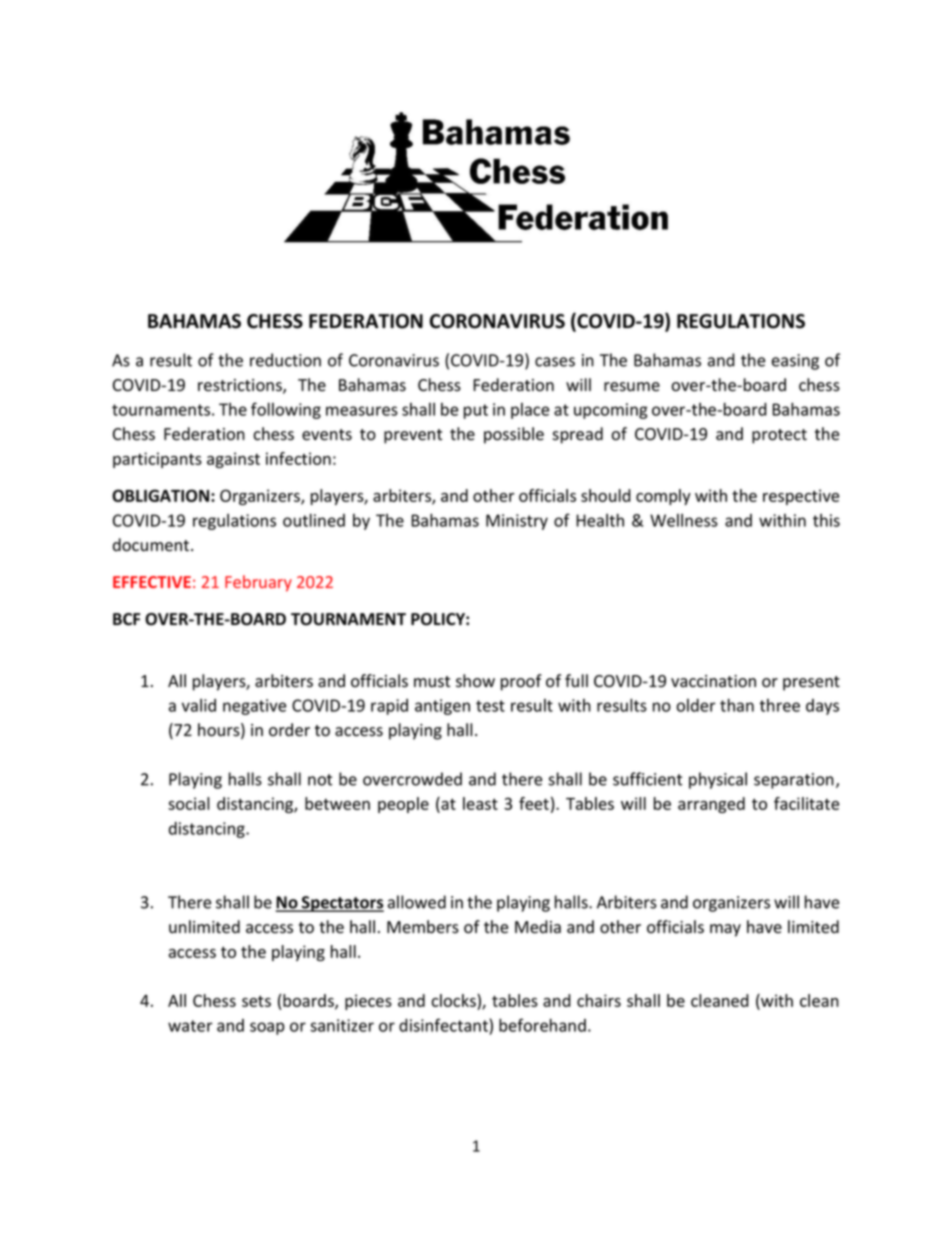 Image resolution: width=952 pixels, height=1233 pixels. I want to click on restrictions, so click(241, 386).
